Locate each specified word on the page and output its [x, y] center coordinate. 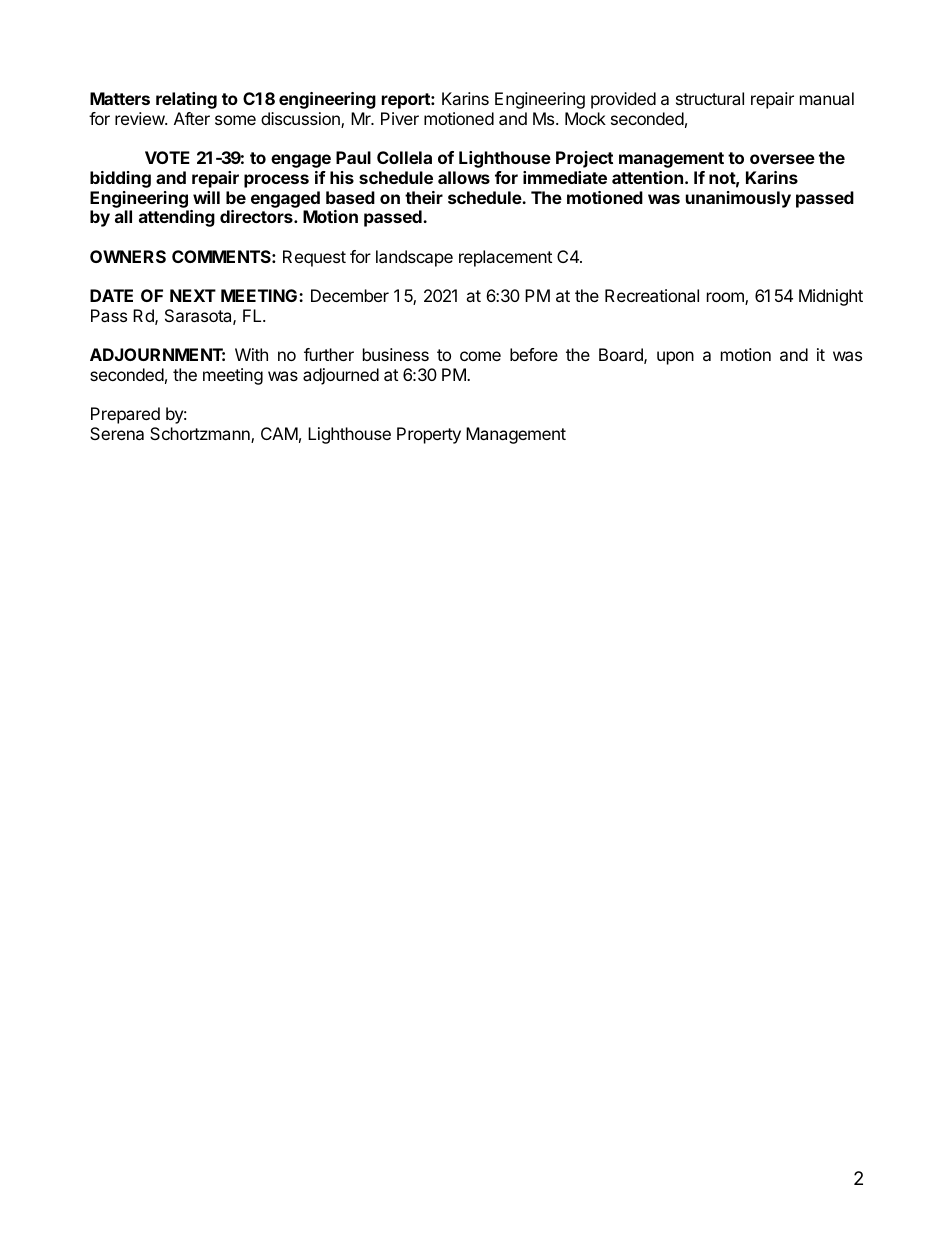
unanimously [738, 199]
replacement [505, 258]
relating [186, 100]
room [726, 298]
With [251, 354]
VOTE [167, 157]
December [350, 295]
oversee [782, 159]
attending [177, 218]
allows [464, 177]
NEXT [193, 295]
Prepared [125, 415]
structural [710, 98]
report [407, 101]
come [480, 356]
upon [675, 358]
